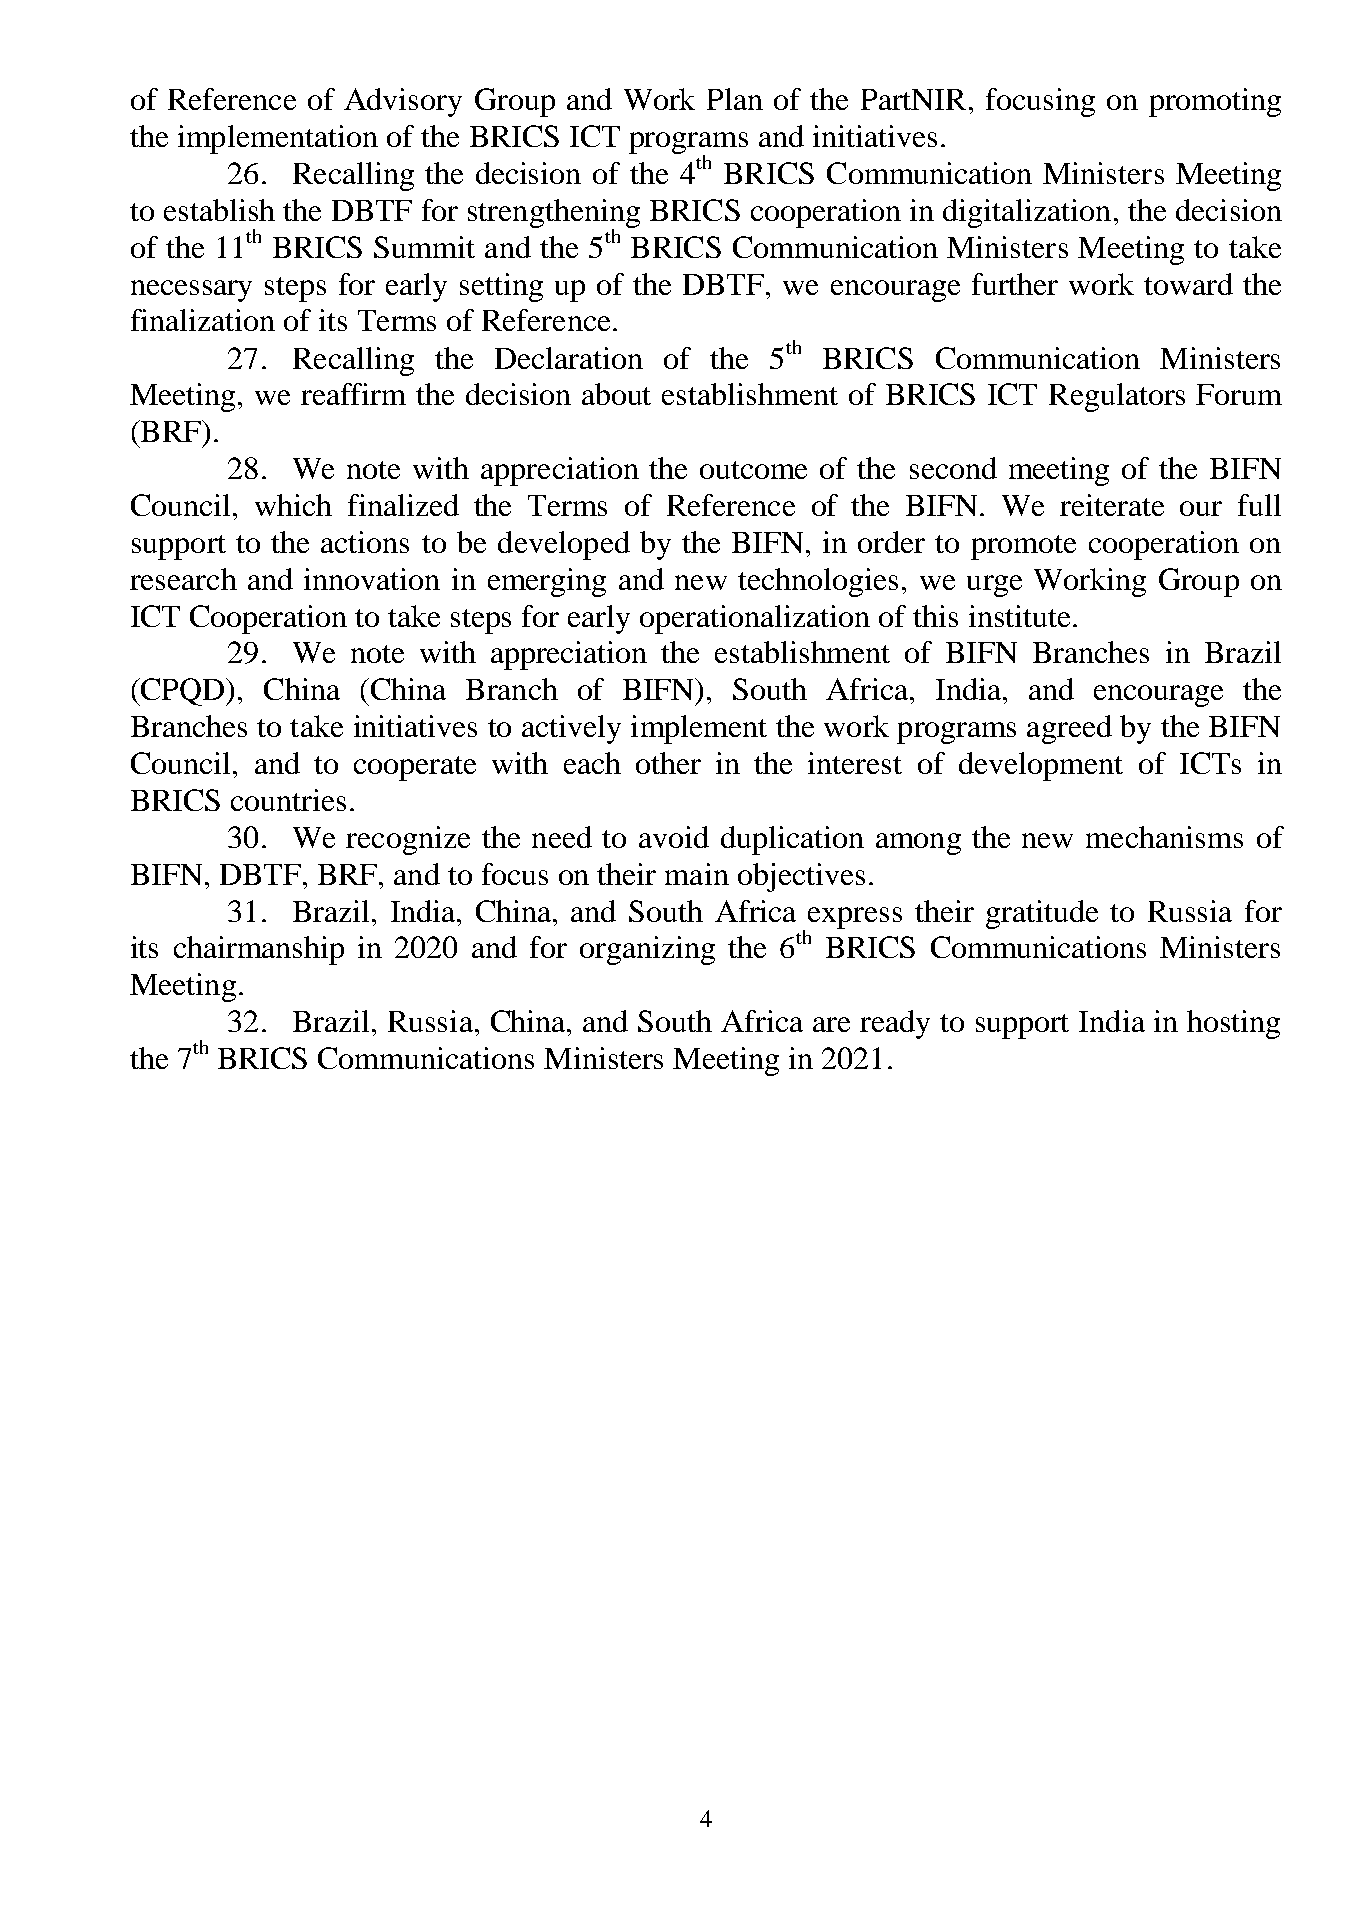 This screenshot has height=1928, width=1363. What do you see at coordinates (735, 99) in the screenshot?
I see `Plan` at bounding box center [735, 99].
